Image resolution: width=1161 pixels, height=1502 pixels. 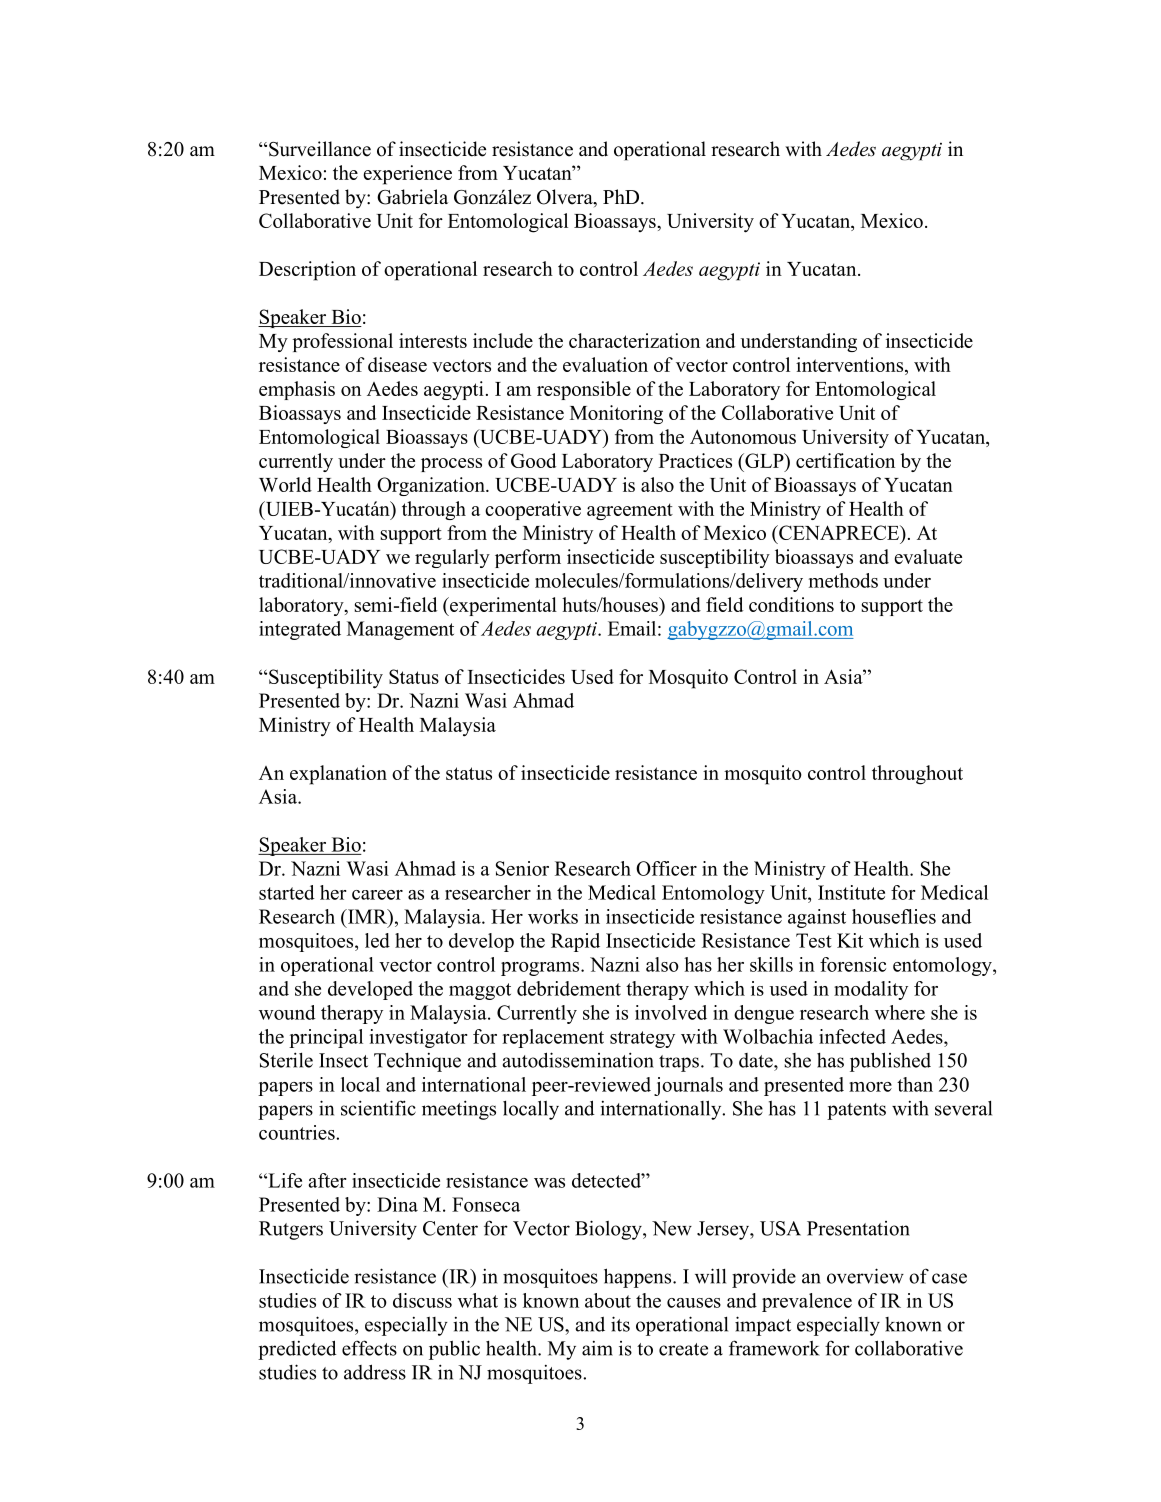 What do you see at coordinates (620, 1324) in the image?
I see `its` at bounding box center [620, 1324].
